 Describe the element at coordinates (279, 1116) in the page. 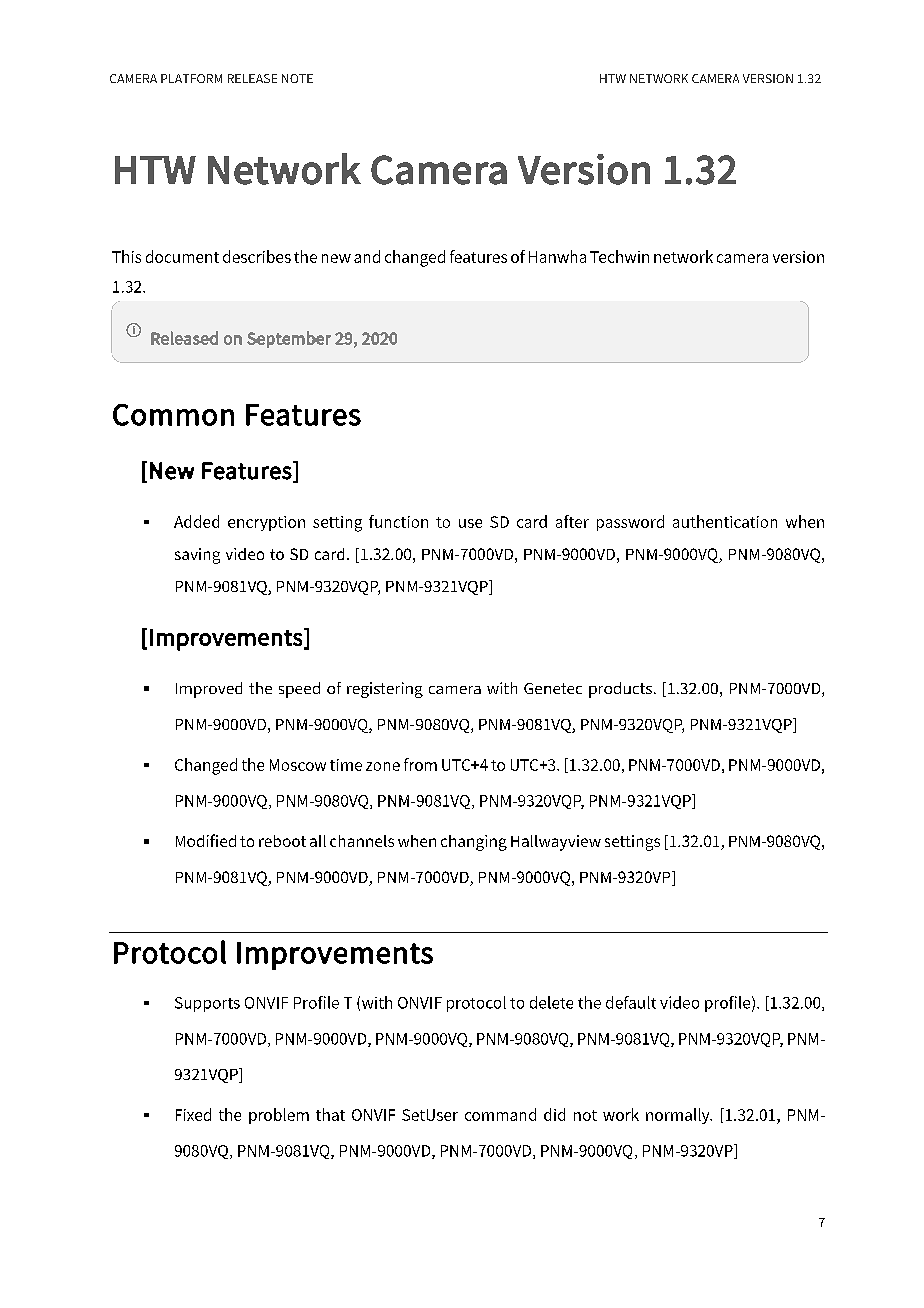

I see `problem` at that location.
